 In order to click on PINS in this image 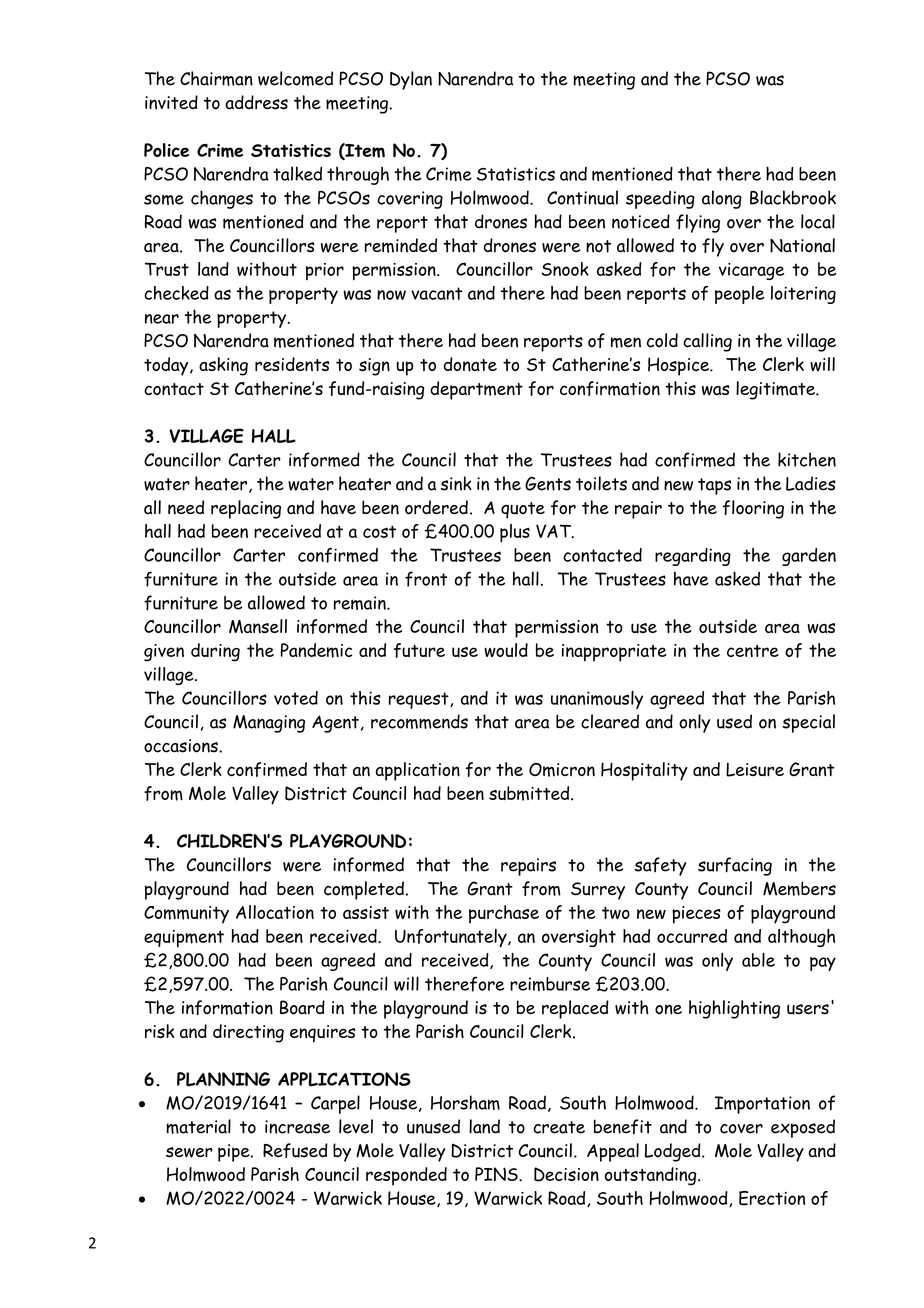, I will do `click(497, 1174)`.
